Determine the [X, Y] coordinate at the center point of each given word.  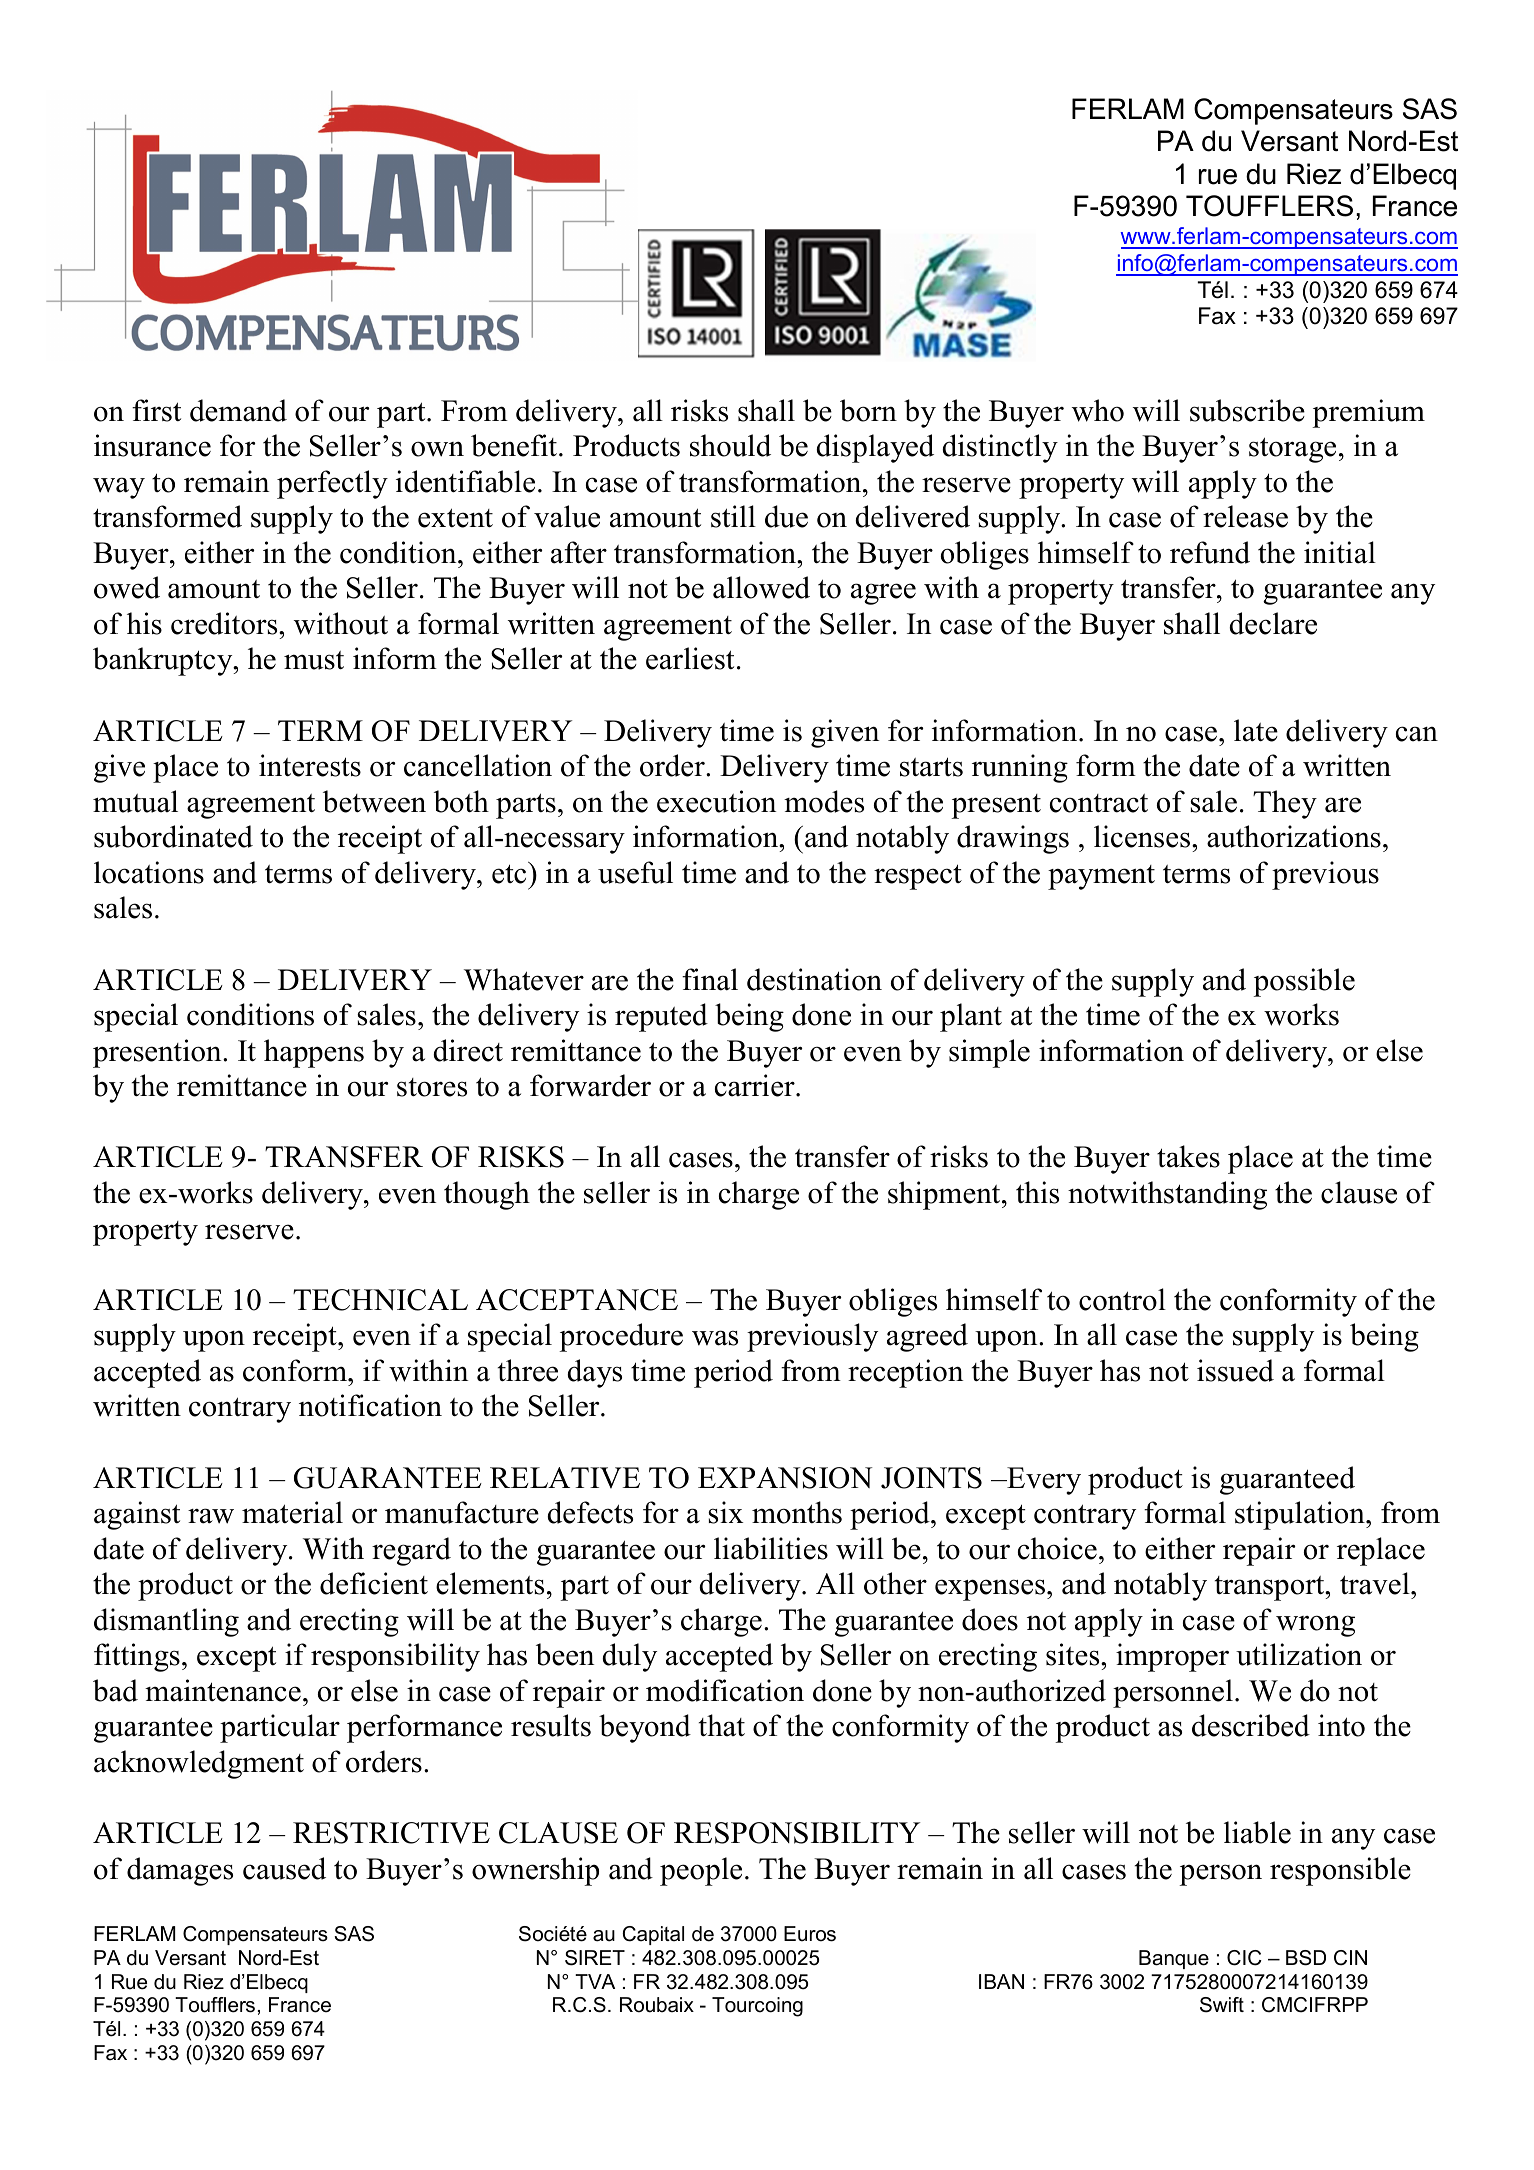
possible [1304, 982]
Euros [810, 1934]
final [710, 979]
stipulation [1301, 1515]
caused [284, 1868]
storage [1292, 450]
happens [314, 1053]
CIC [1244, 1958]
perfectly [332, 484]
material [292, 1512]
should [730, 445]
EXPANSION [785, 1478]
